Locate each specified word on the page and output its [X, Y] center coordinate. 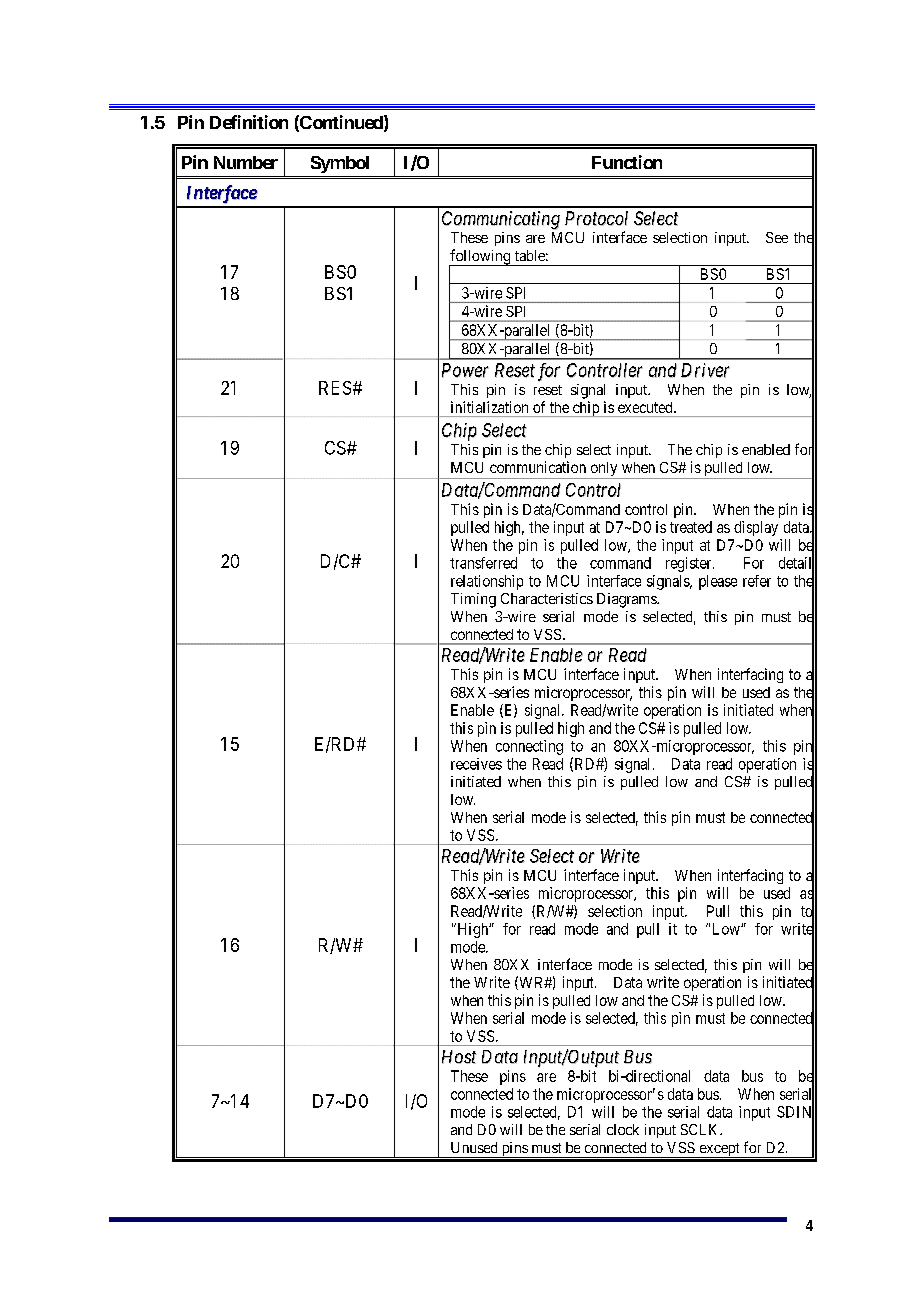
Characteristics [547, 598]
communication [538, 467]
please [718, 582]
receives [476, 764]
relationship [487, 582]
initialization [489, 407]
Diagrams [627, 600]
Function [627, 162]
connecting [529, 747]
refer [757, 581]
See [777, 237]
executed [646, 407]
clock [623, 1129]
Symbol [340, 164]
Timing [473, 600]
